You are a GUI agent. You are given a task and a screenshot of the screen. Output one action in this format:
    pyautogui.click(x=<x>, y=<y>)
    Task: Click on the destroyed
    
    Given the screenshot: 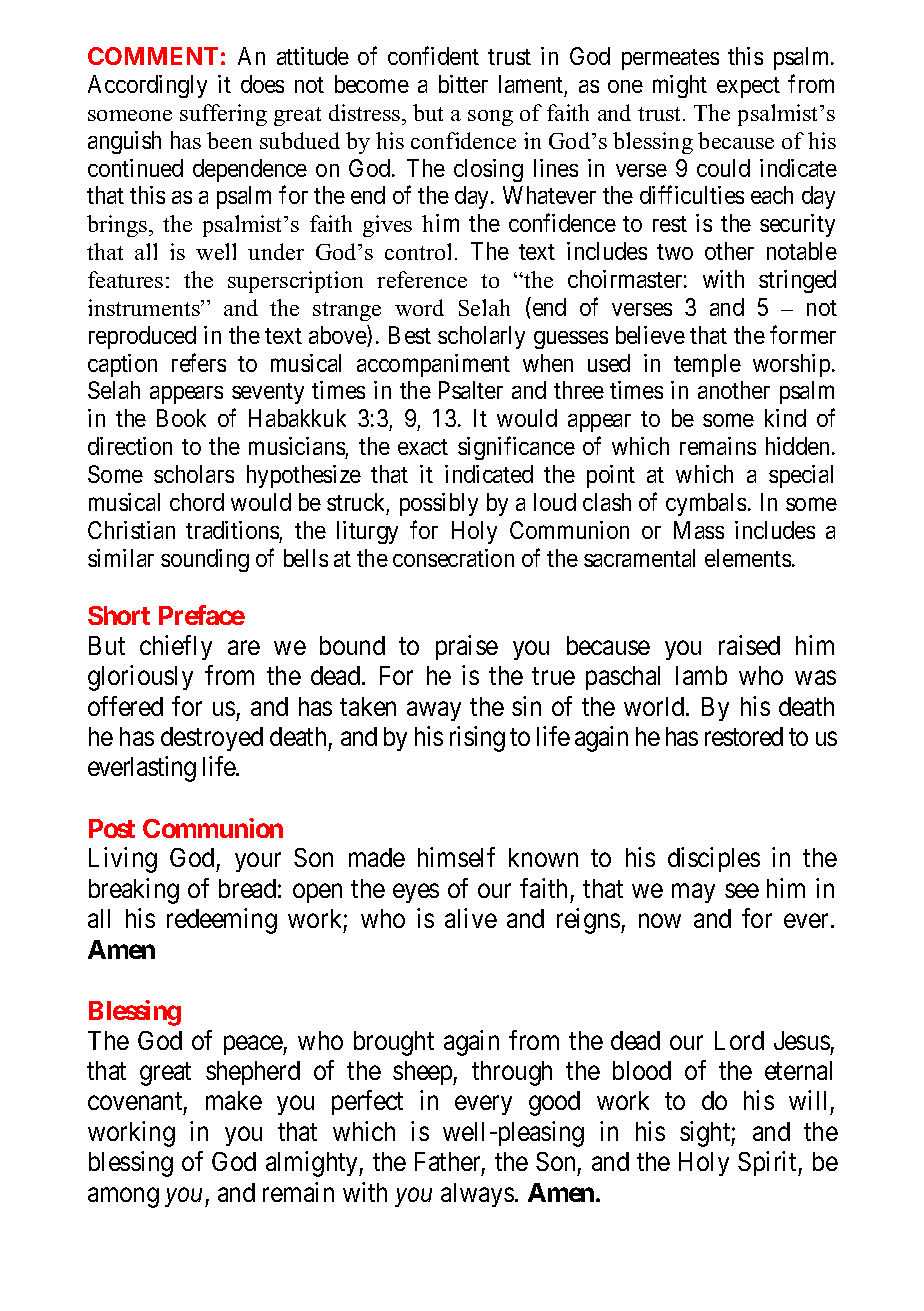 What is the action you would take?
    pyautogui.click(x=212, y=739)
